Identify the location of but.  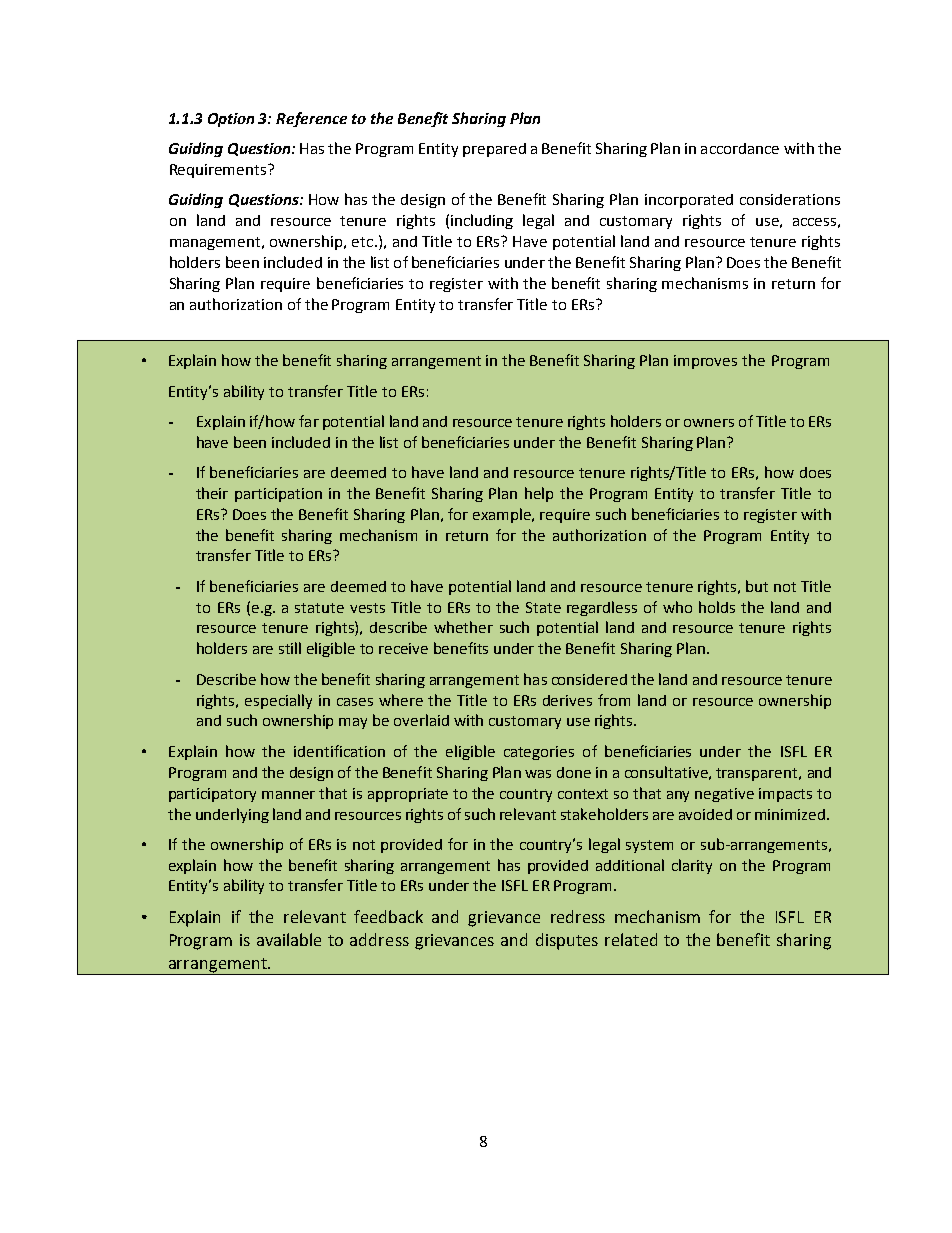
(757, 586).
